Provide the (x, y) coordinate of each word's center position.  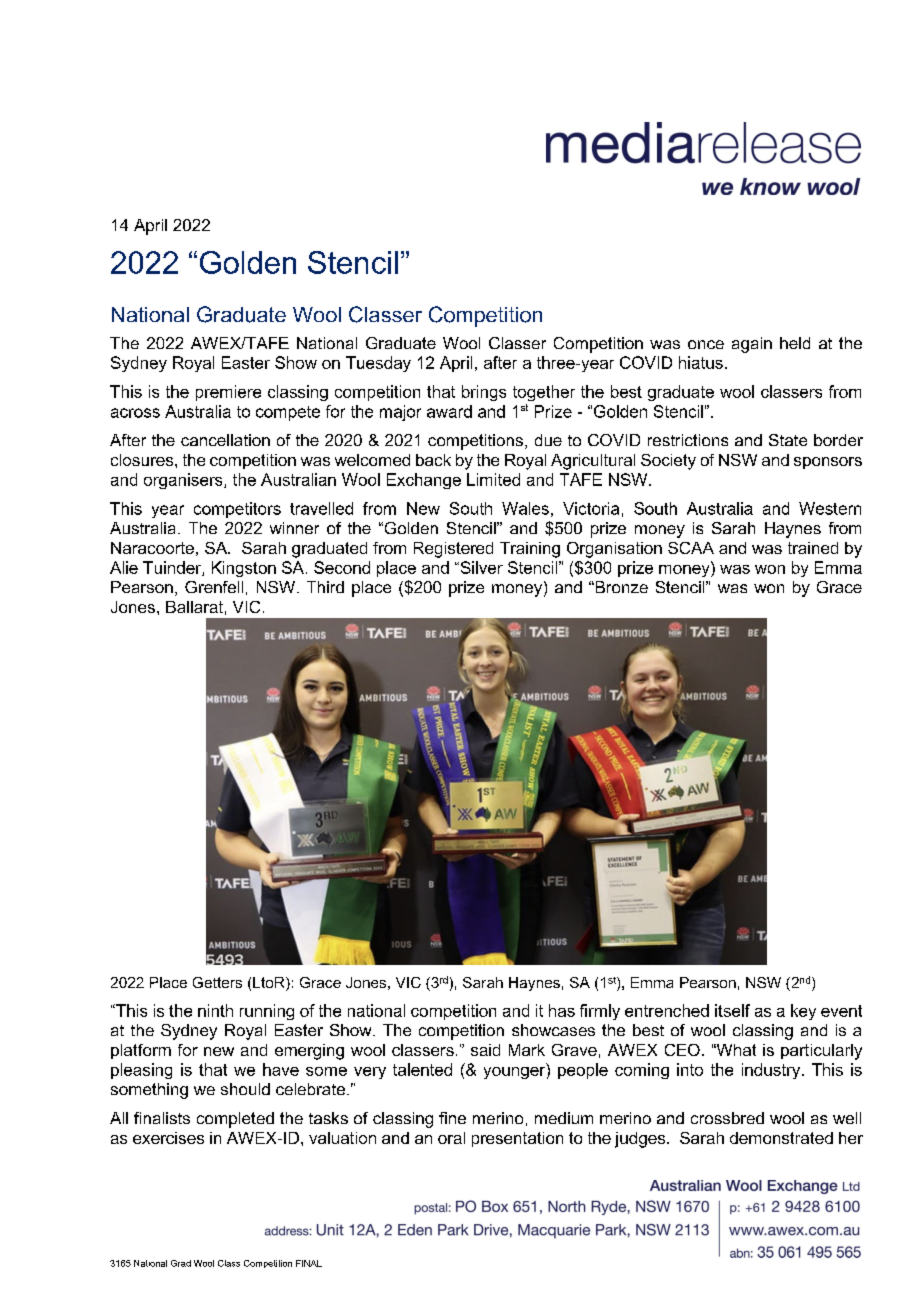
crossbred (727, 1118)
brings (484, 393)
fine (452, 1118)
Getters (217, 982)
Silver (480, 567)
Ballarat (194, 607)
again (752, 345)
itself (732, 1010)
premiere (228, 393)
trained (813, 548)
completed (235, 1120)
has (562, 1010)
